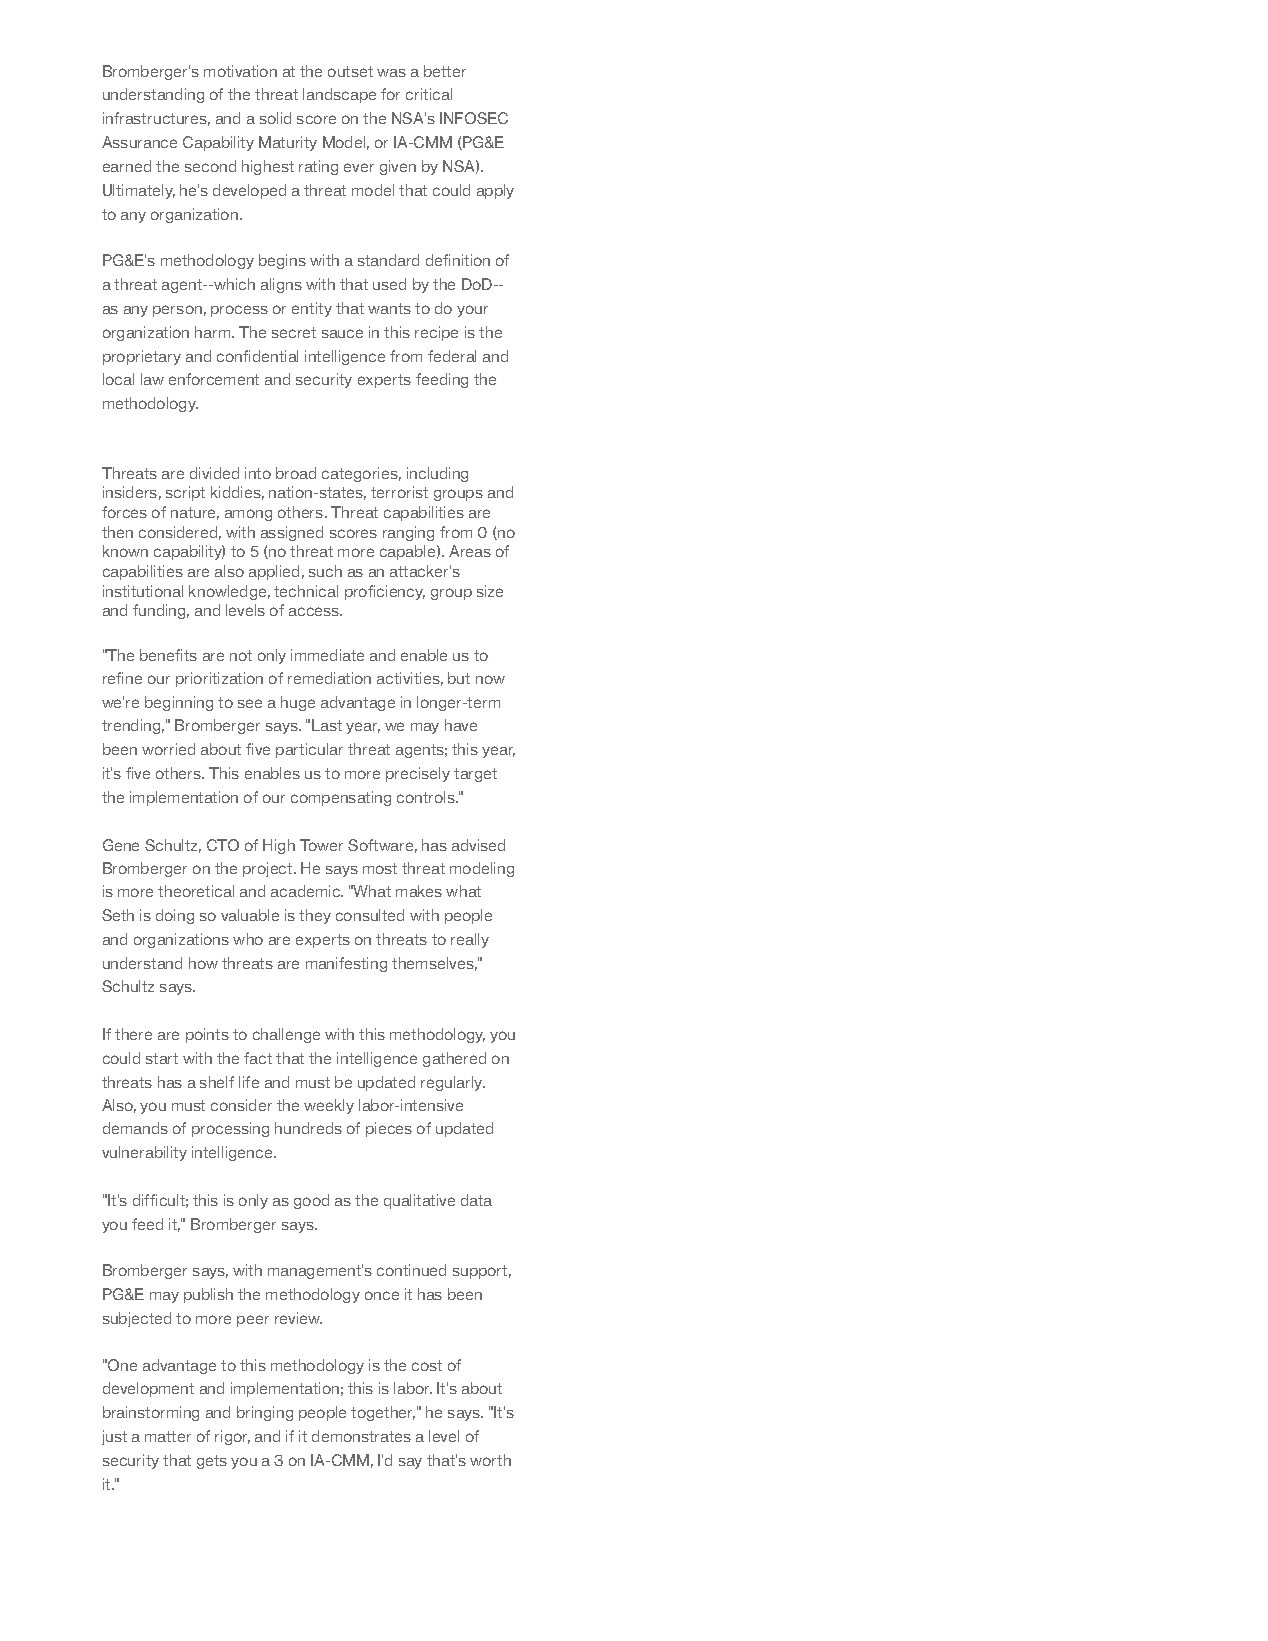 The width and height of the screenshot is (1268, 1641). I want to click on brainstorming, so click(151, 1413).
